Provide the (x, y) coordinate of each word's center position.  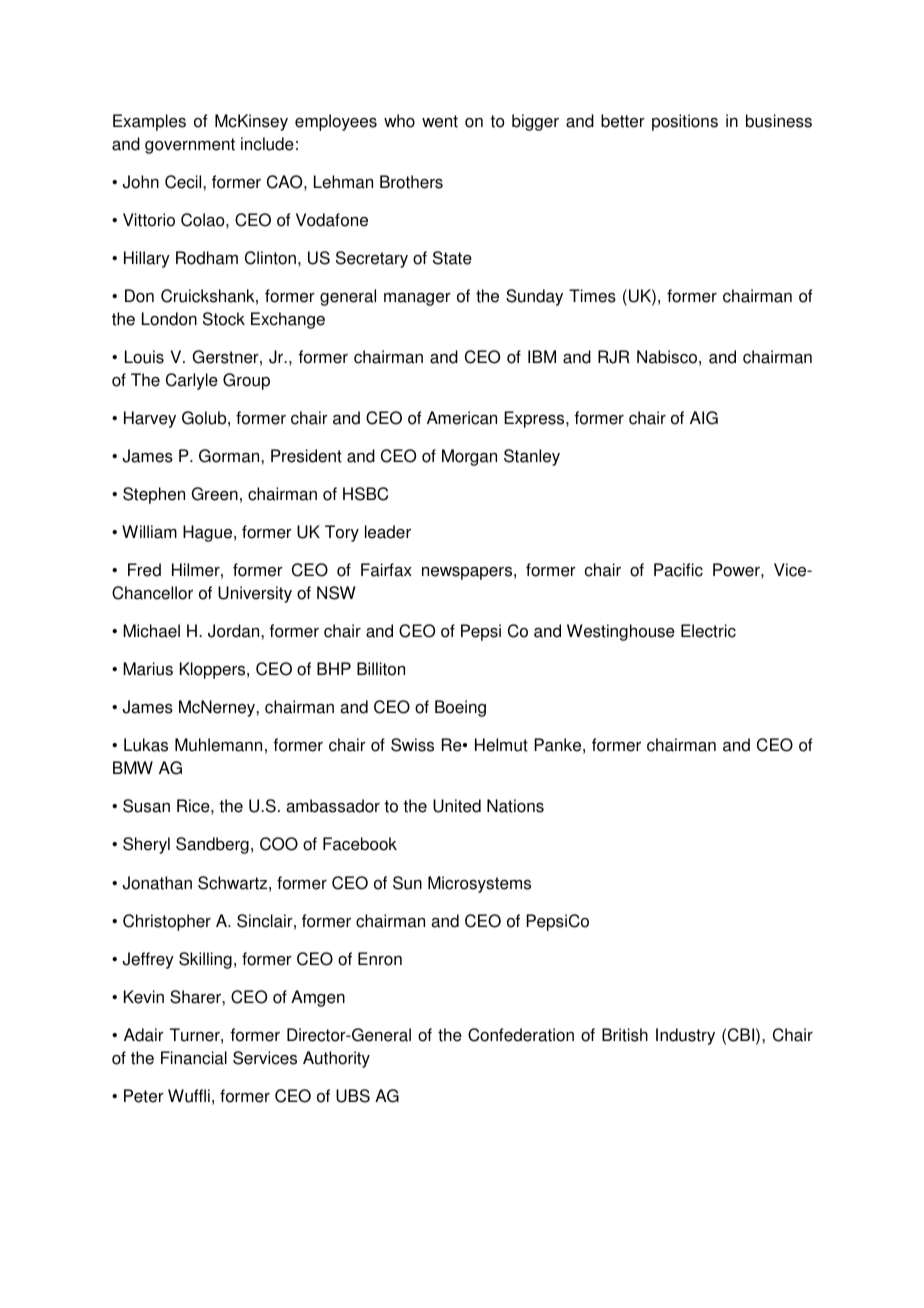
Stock (224, 319)
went (440, 121)
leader (388, 532)
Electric (708, 631)
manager (417, 299)
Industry (685, 1036)
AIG (704, 418)
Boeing (460, 708)
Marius (148, 669)
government (190, 146)
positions (685, 122)
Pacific (678, 570)
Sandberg (212, 845)
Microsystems (479, 884)
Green (214, 494)
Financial (194, 1058)
